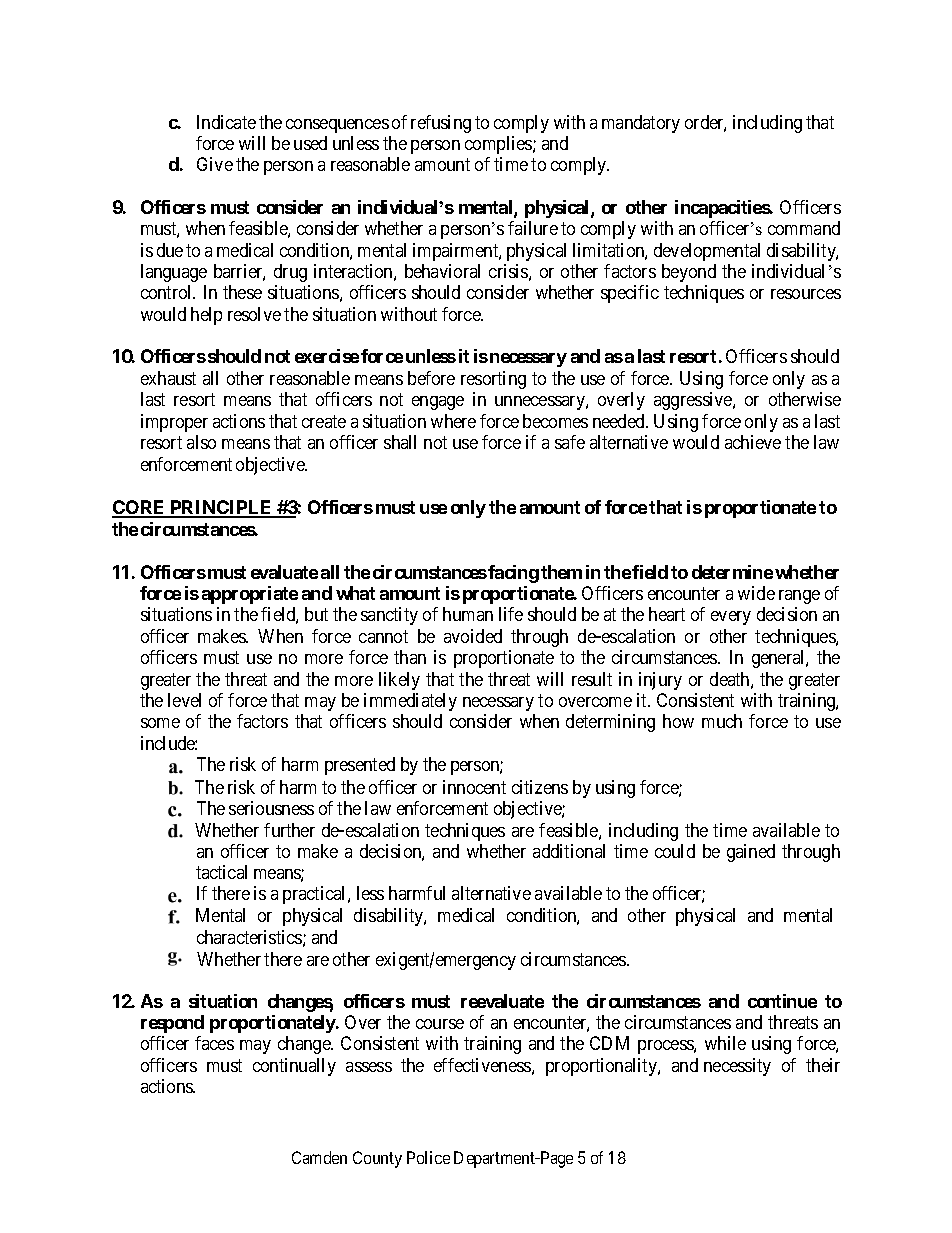 Image resolution: width=952 pixels, height=1233 pixels. What do you see at coordinates (731, 618) in the page?
I see `every` at bounding box center [731, 618].
